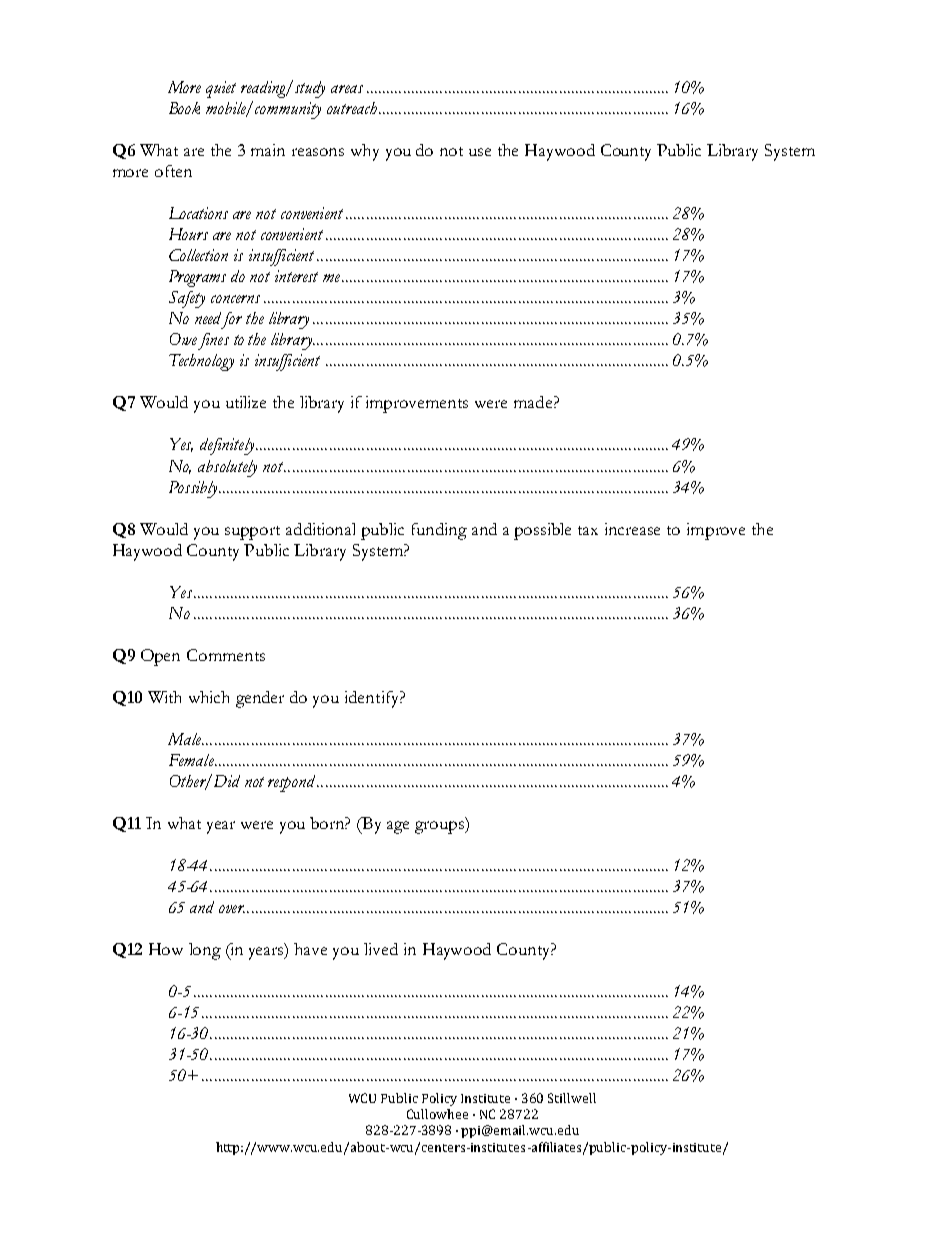 The width and height of the screenshot is (952, 1233). What do you see at coordinates (588, 530) in the screenshot?
I see `tax` at bounding box center [588, 530].
